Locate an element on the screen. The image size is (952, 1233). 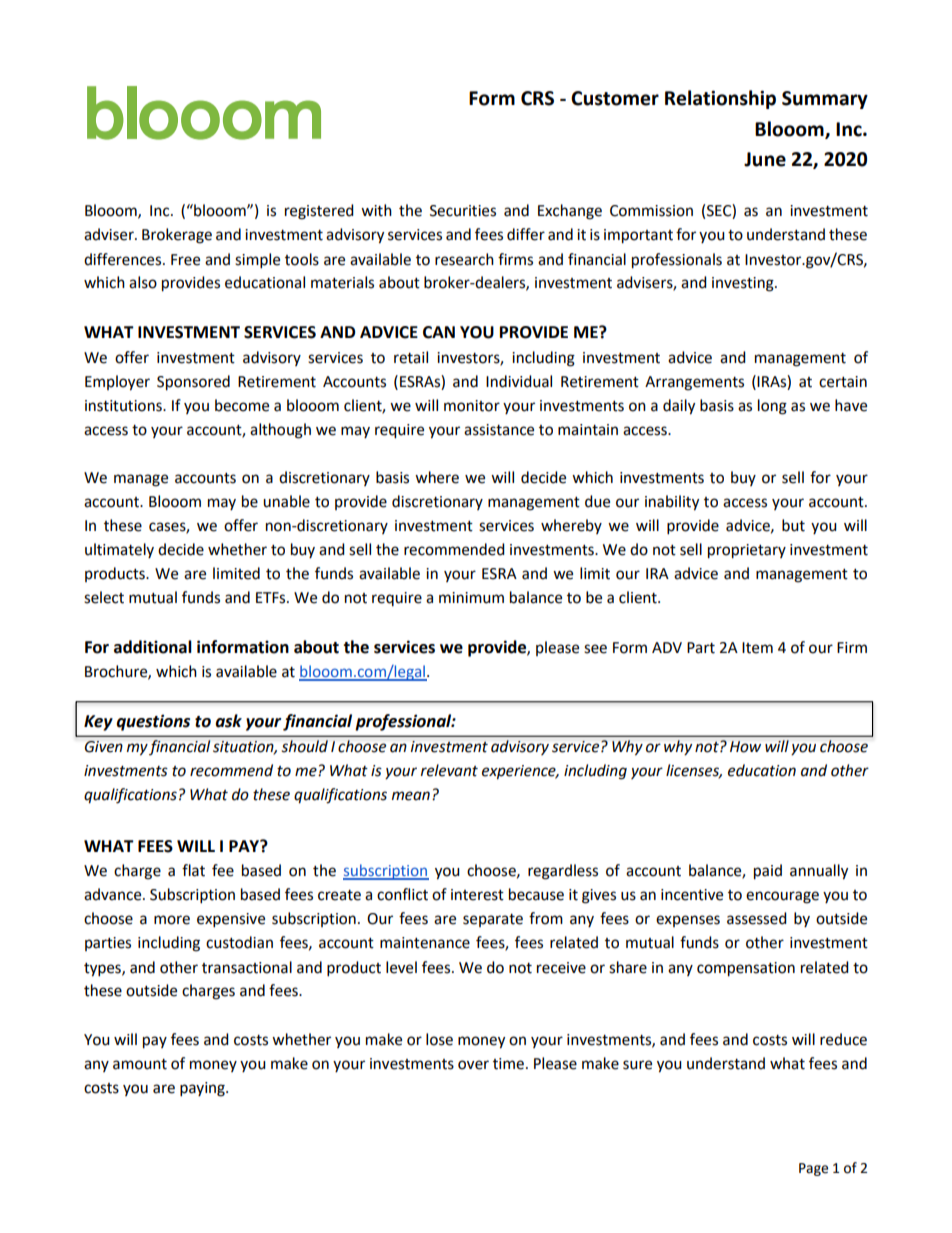
registered is located at coordinates (319, 212).
